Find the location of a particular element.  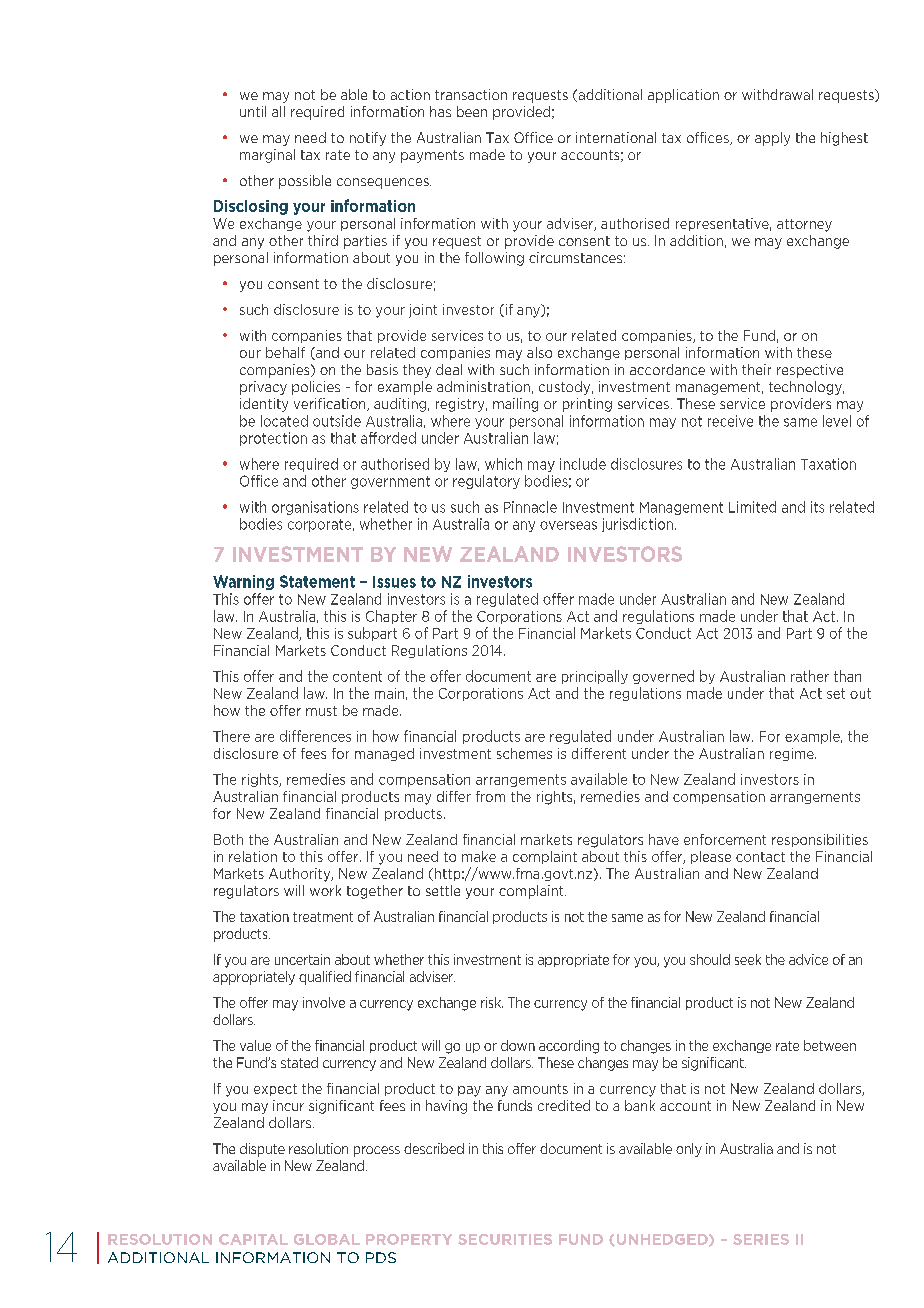

principally is located at coordinates (595, 677).
